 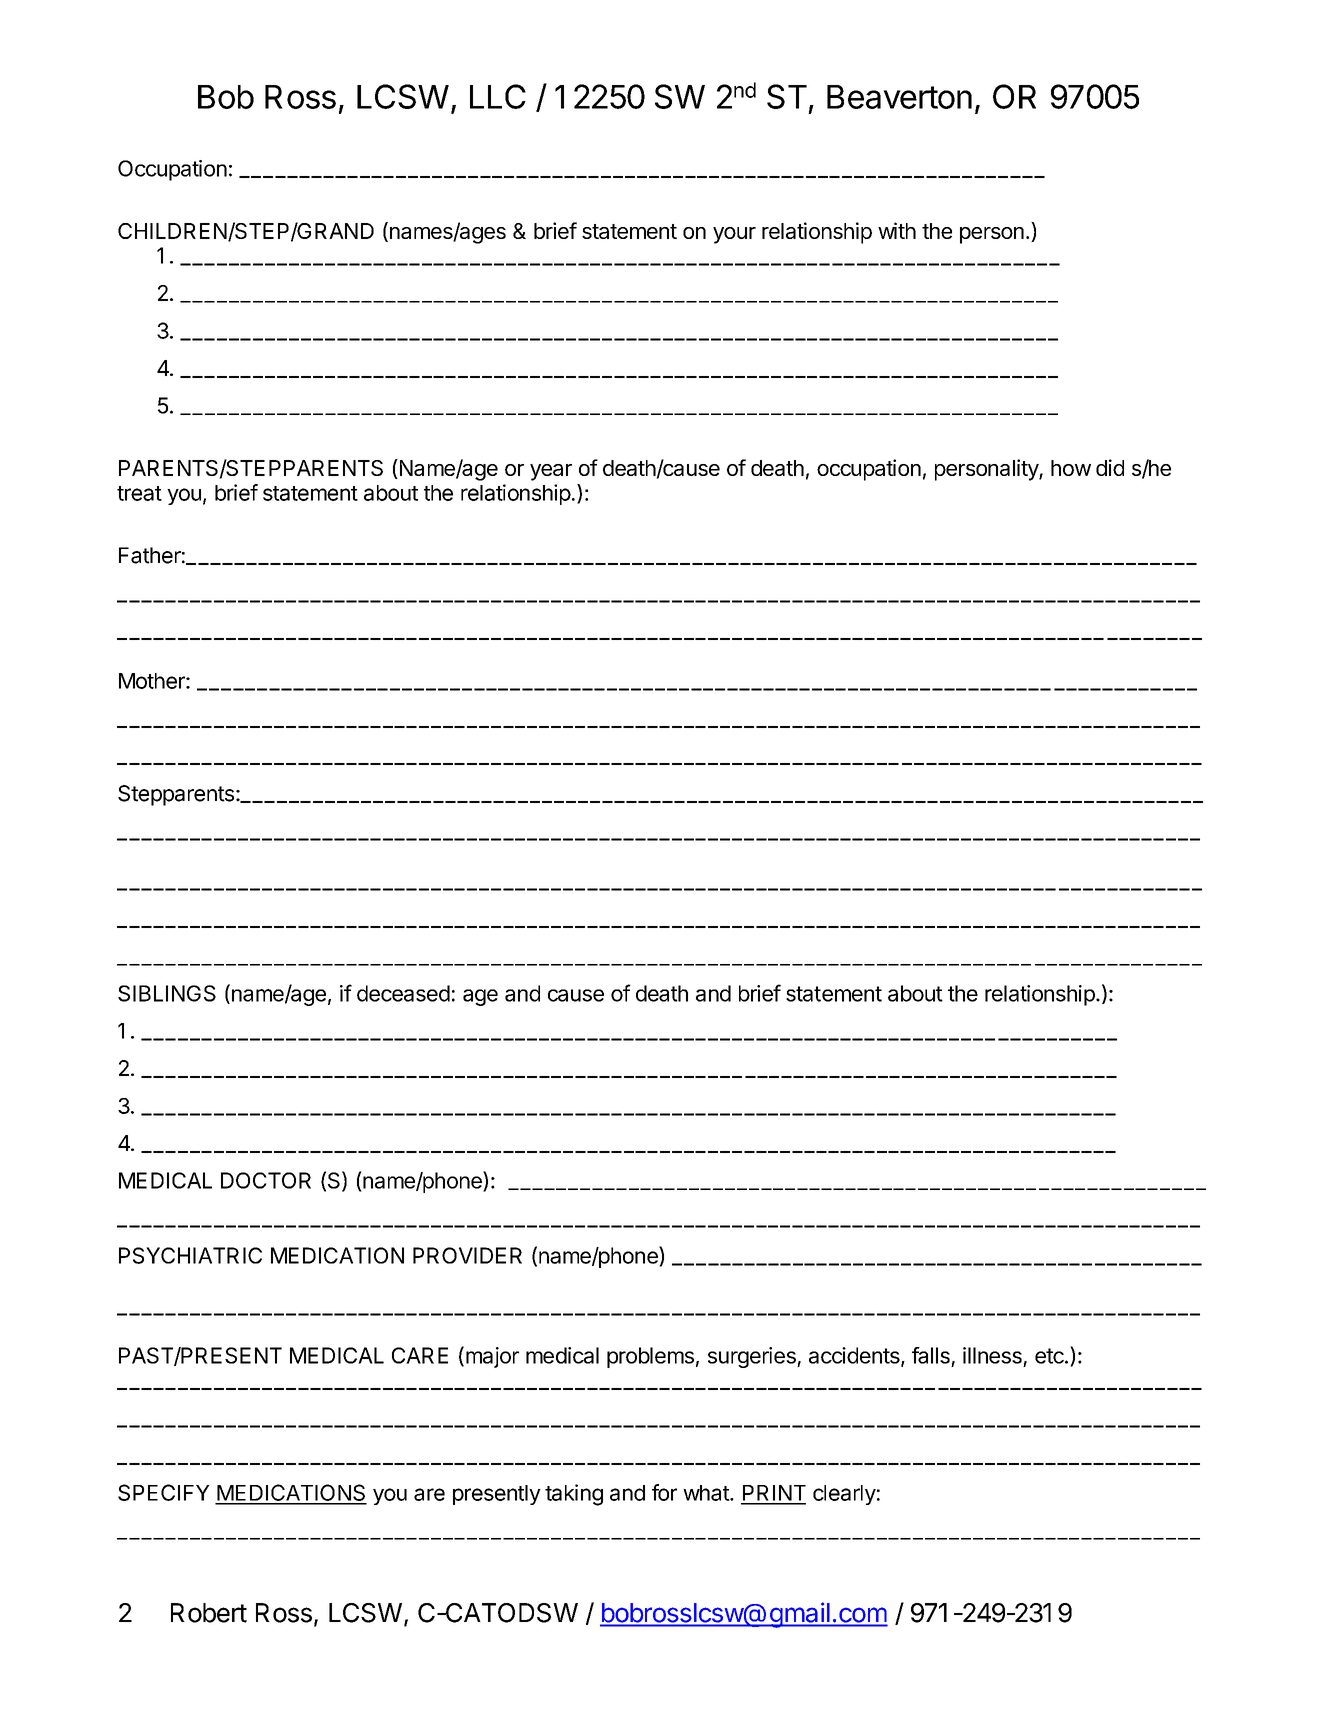 I want to click on deceased, so click(x=403, y=993).
